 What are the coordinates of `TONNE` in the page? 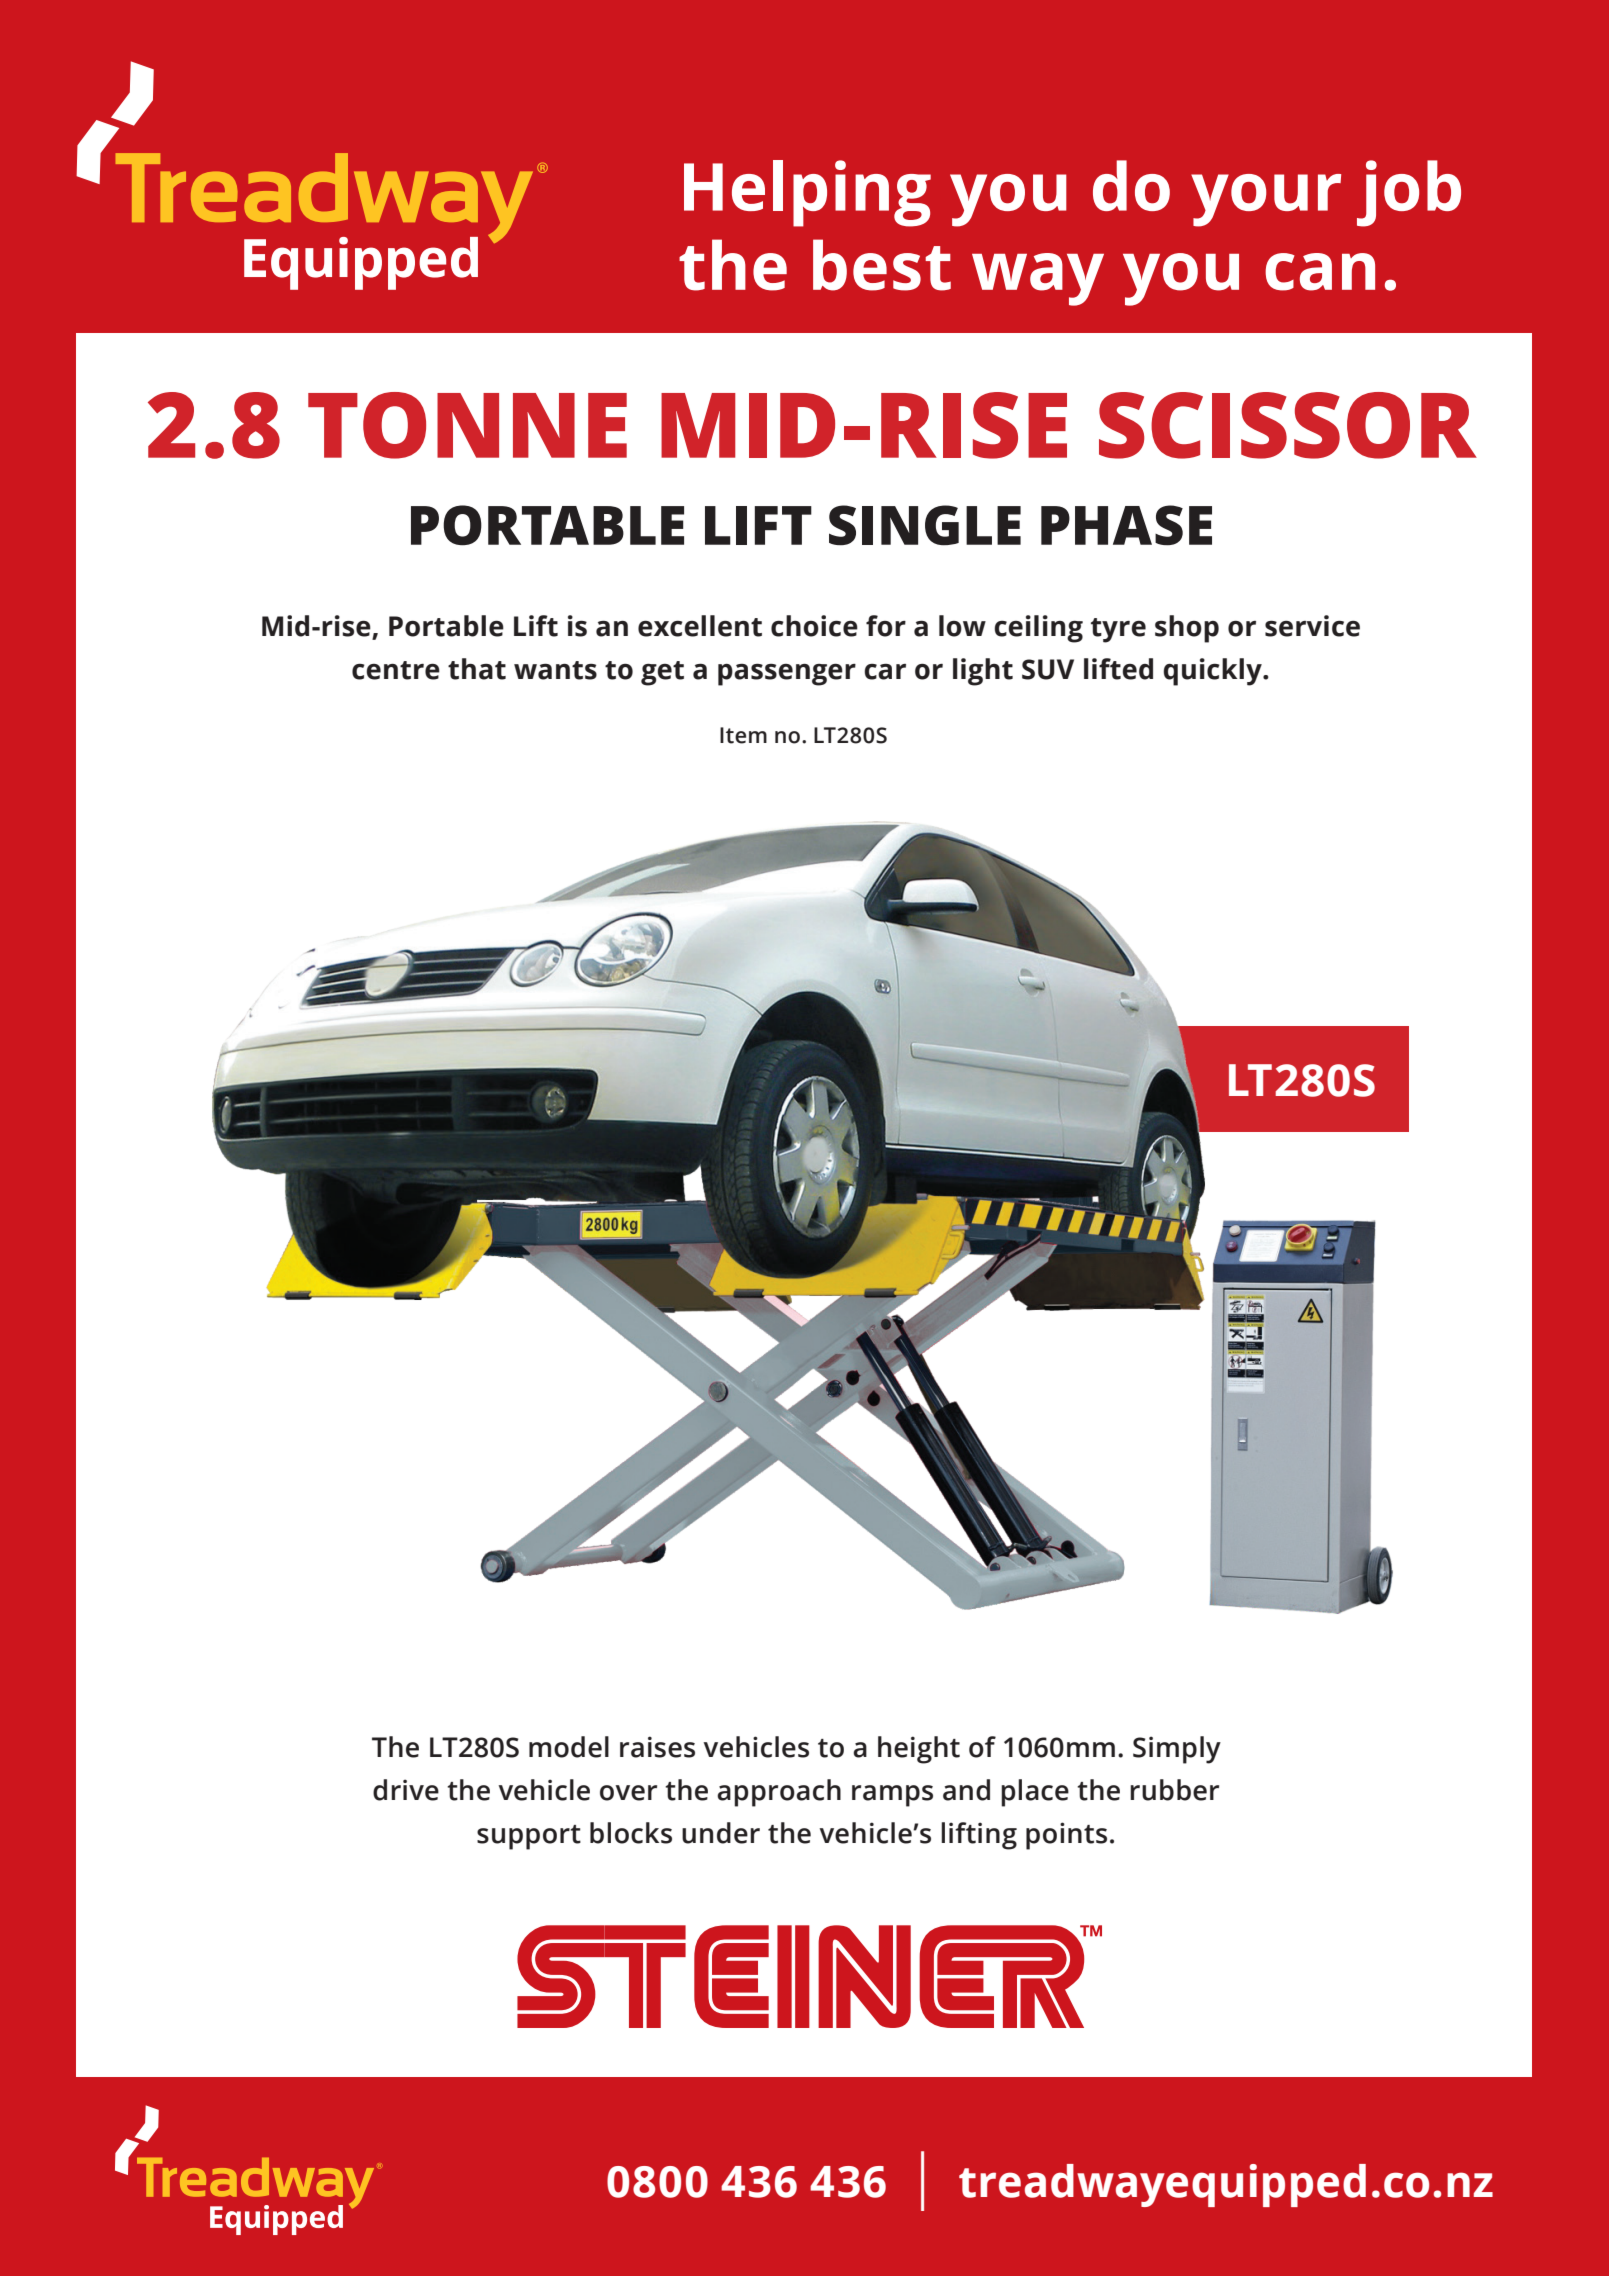 It's located at (467, 425).
